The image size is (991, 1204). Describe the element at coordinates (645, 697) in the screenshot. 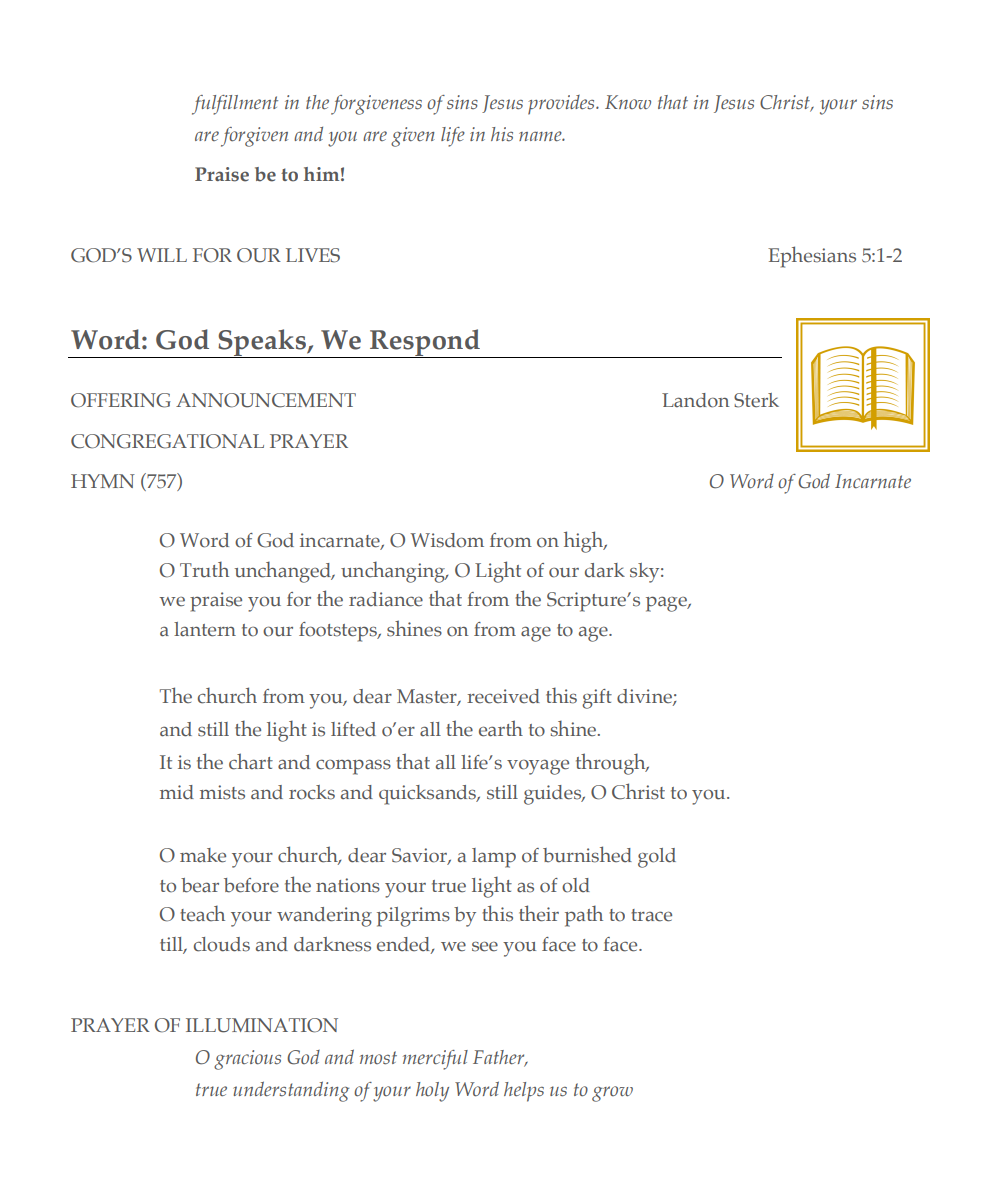

I see `divine` at that location.
